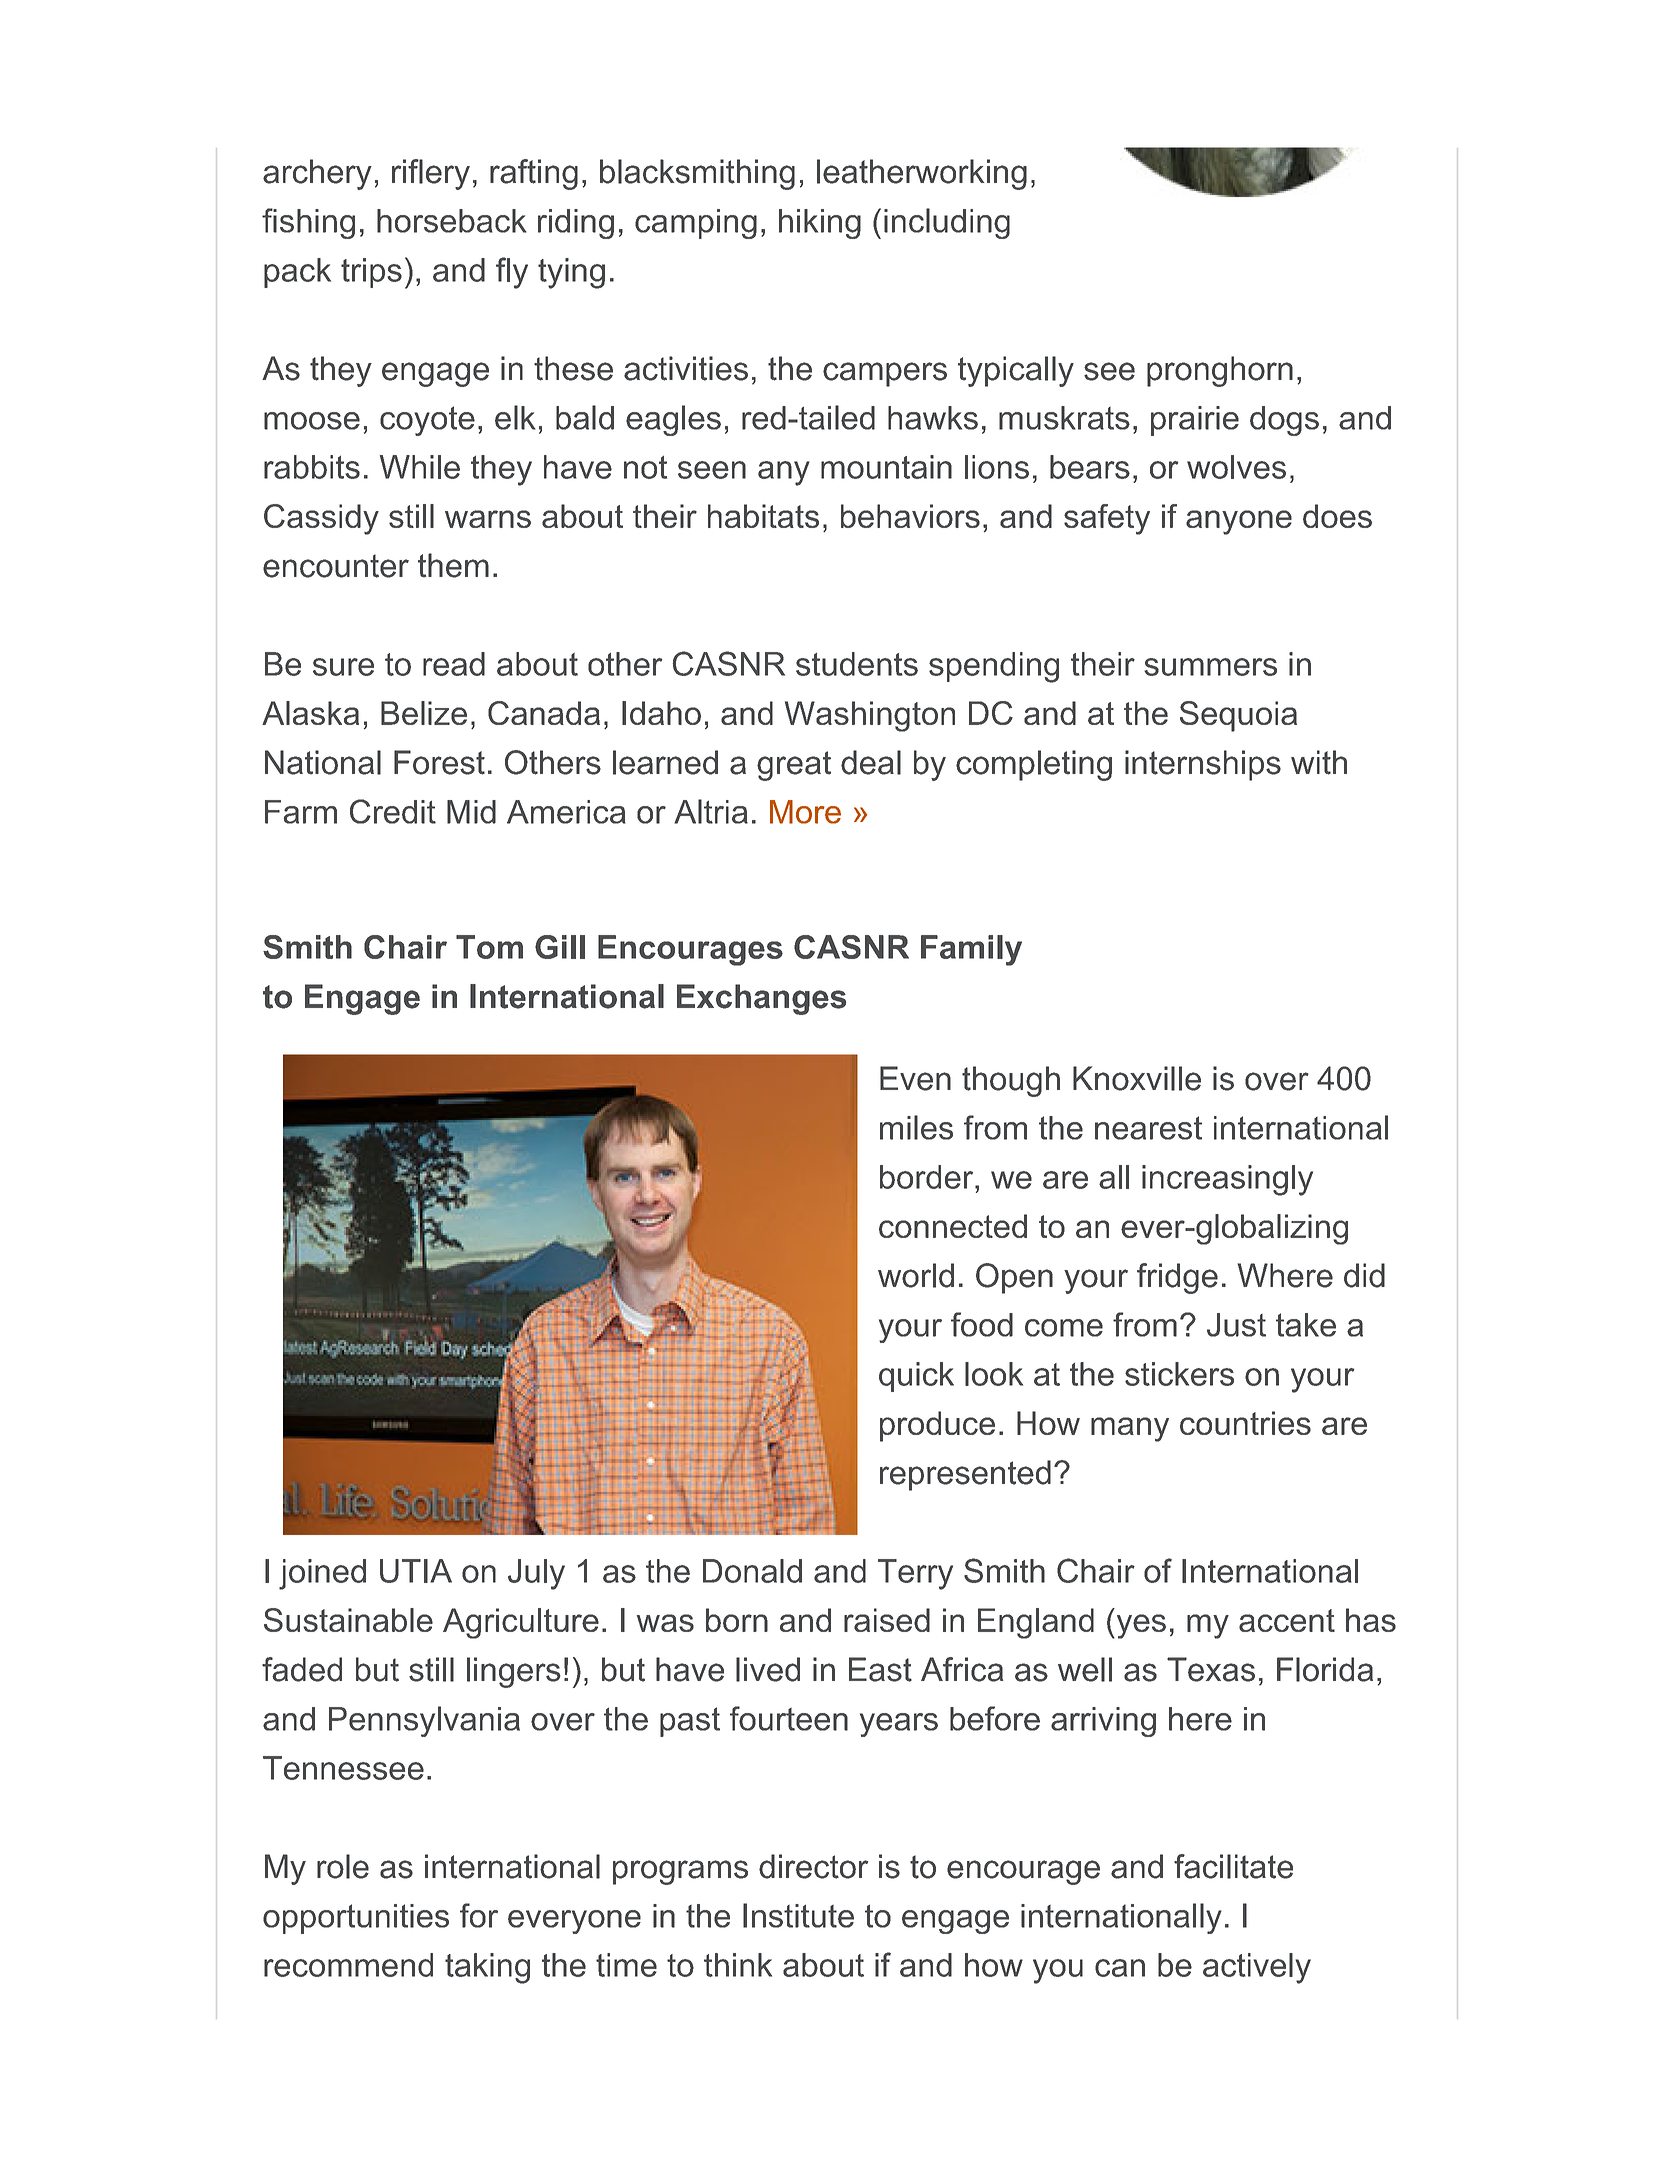 This document has height=2167, width=1674. What do you see at coordinates (489, 947) in the document?
I see `Tom` at bounding box center [489, 947].
